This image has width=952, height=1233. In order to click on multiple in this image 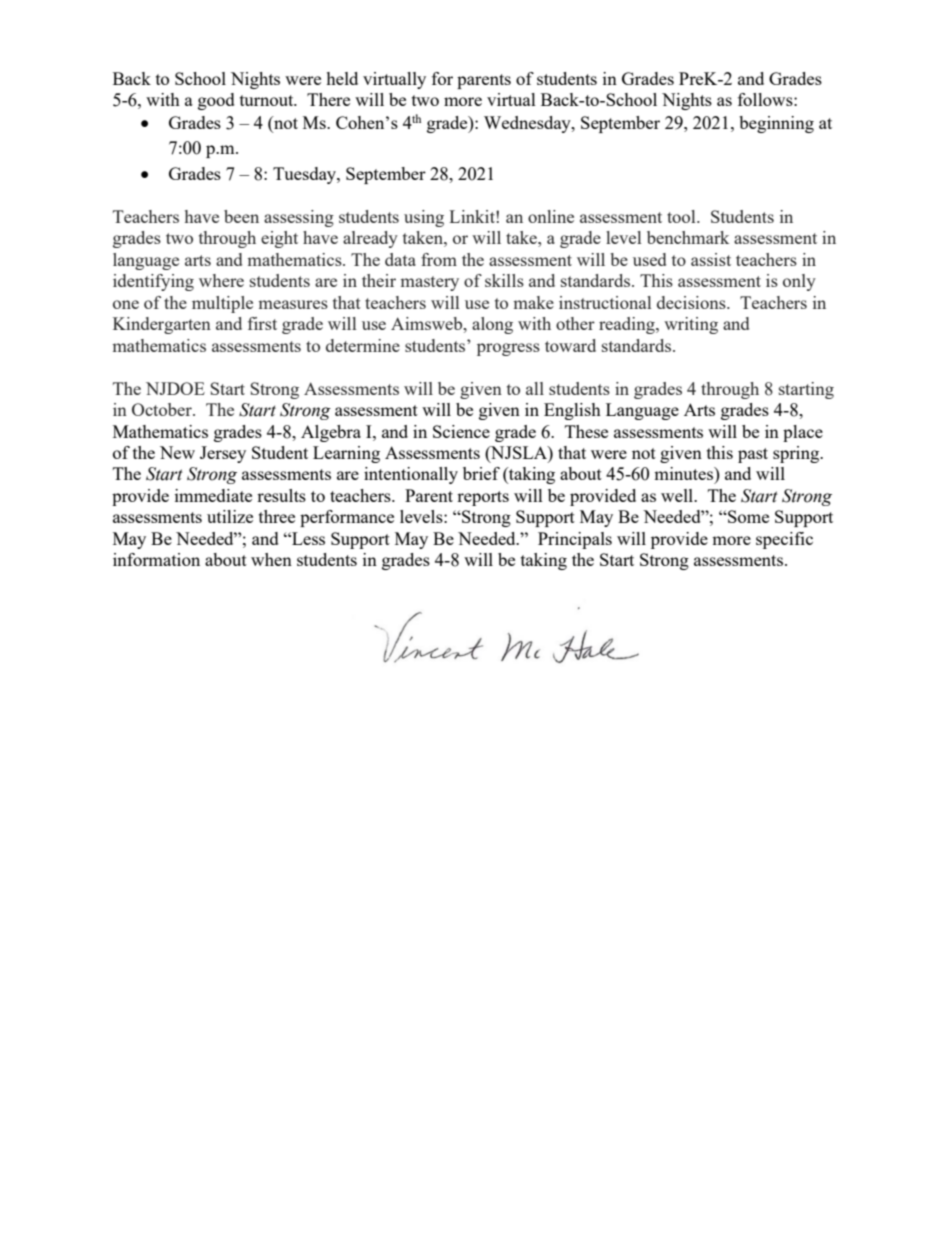, I will do `click(222, 304)`.
